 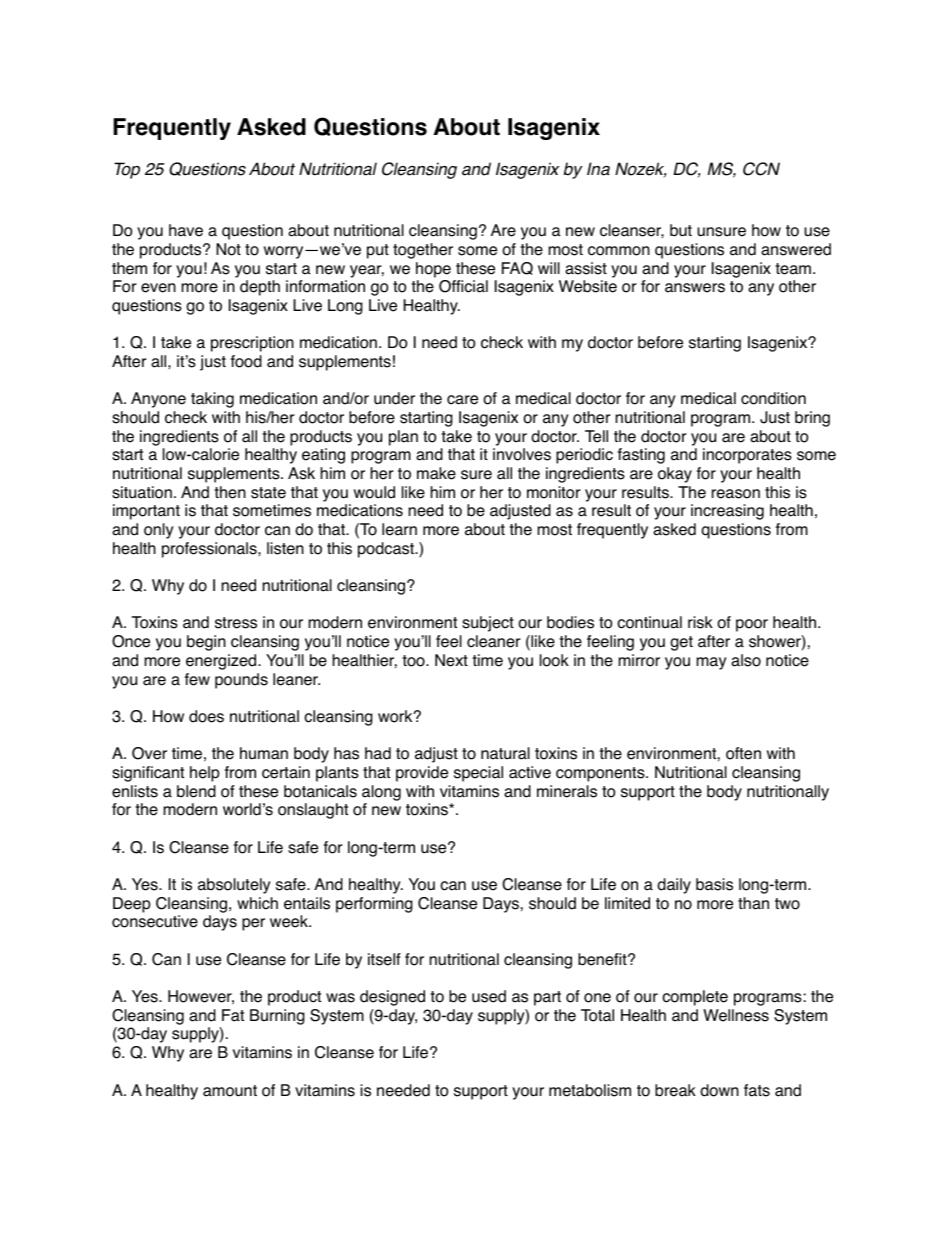 What do you see at coordinates (489, 996) in the document?
I see `used` at bounding box center [489, 996].
